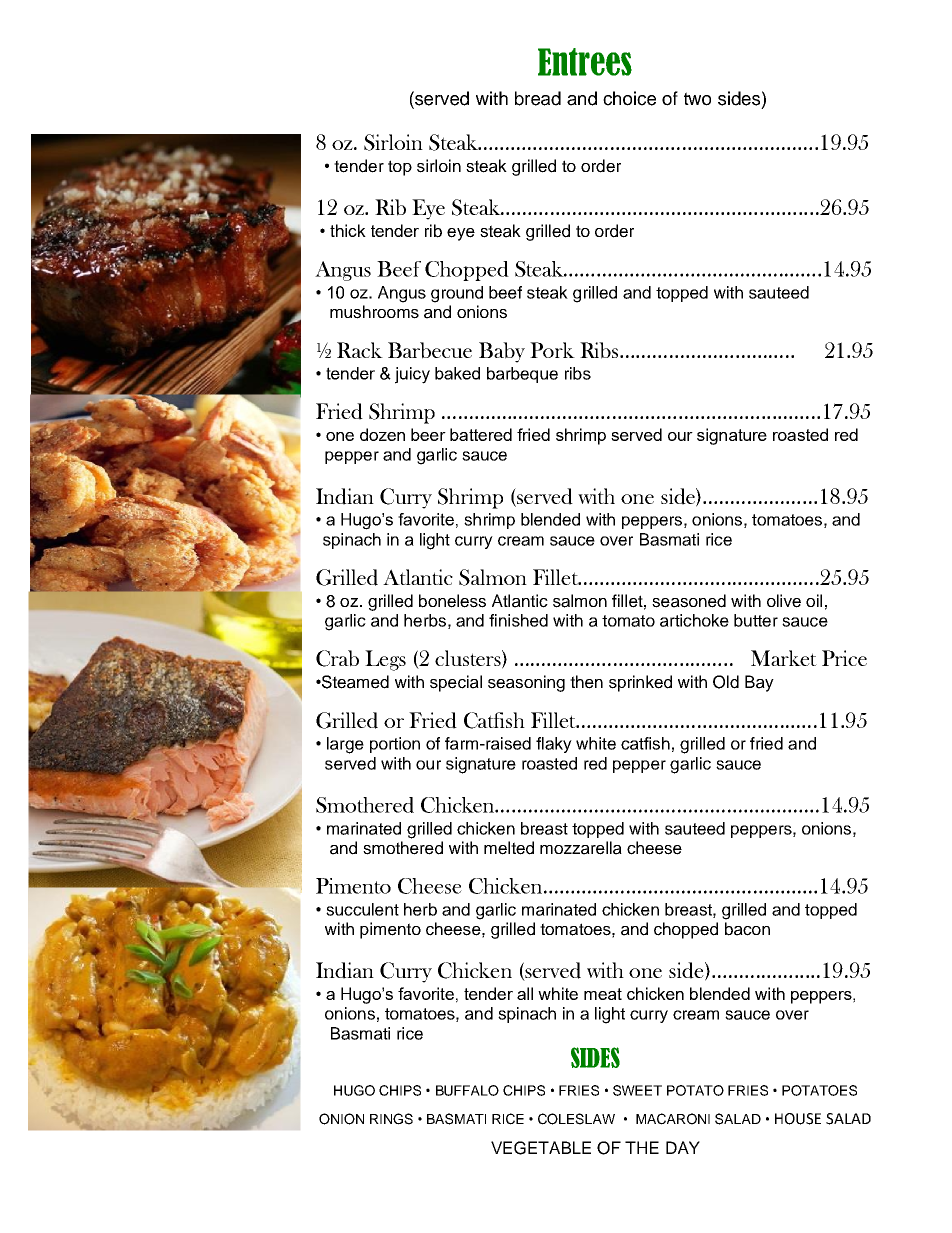 This screenshot has height=1233, width=952. I want to click on Legs, so click(385, 660).
